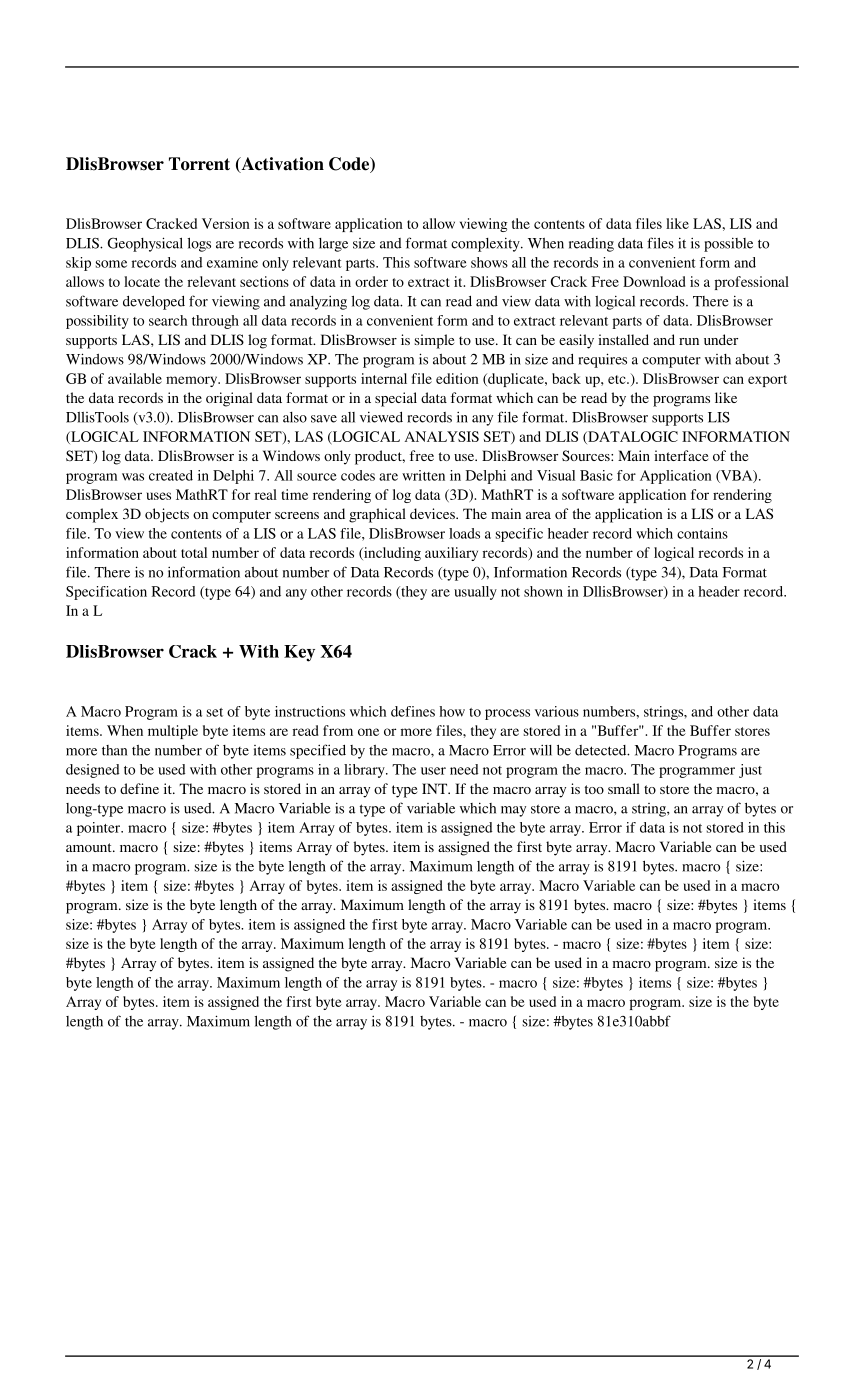  I want to click on contains, so click(702, 533).
